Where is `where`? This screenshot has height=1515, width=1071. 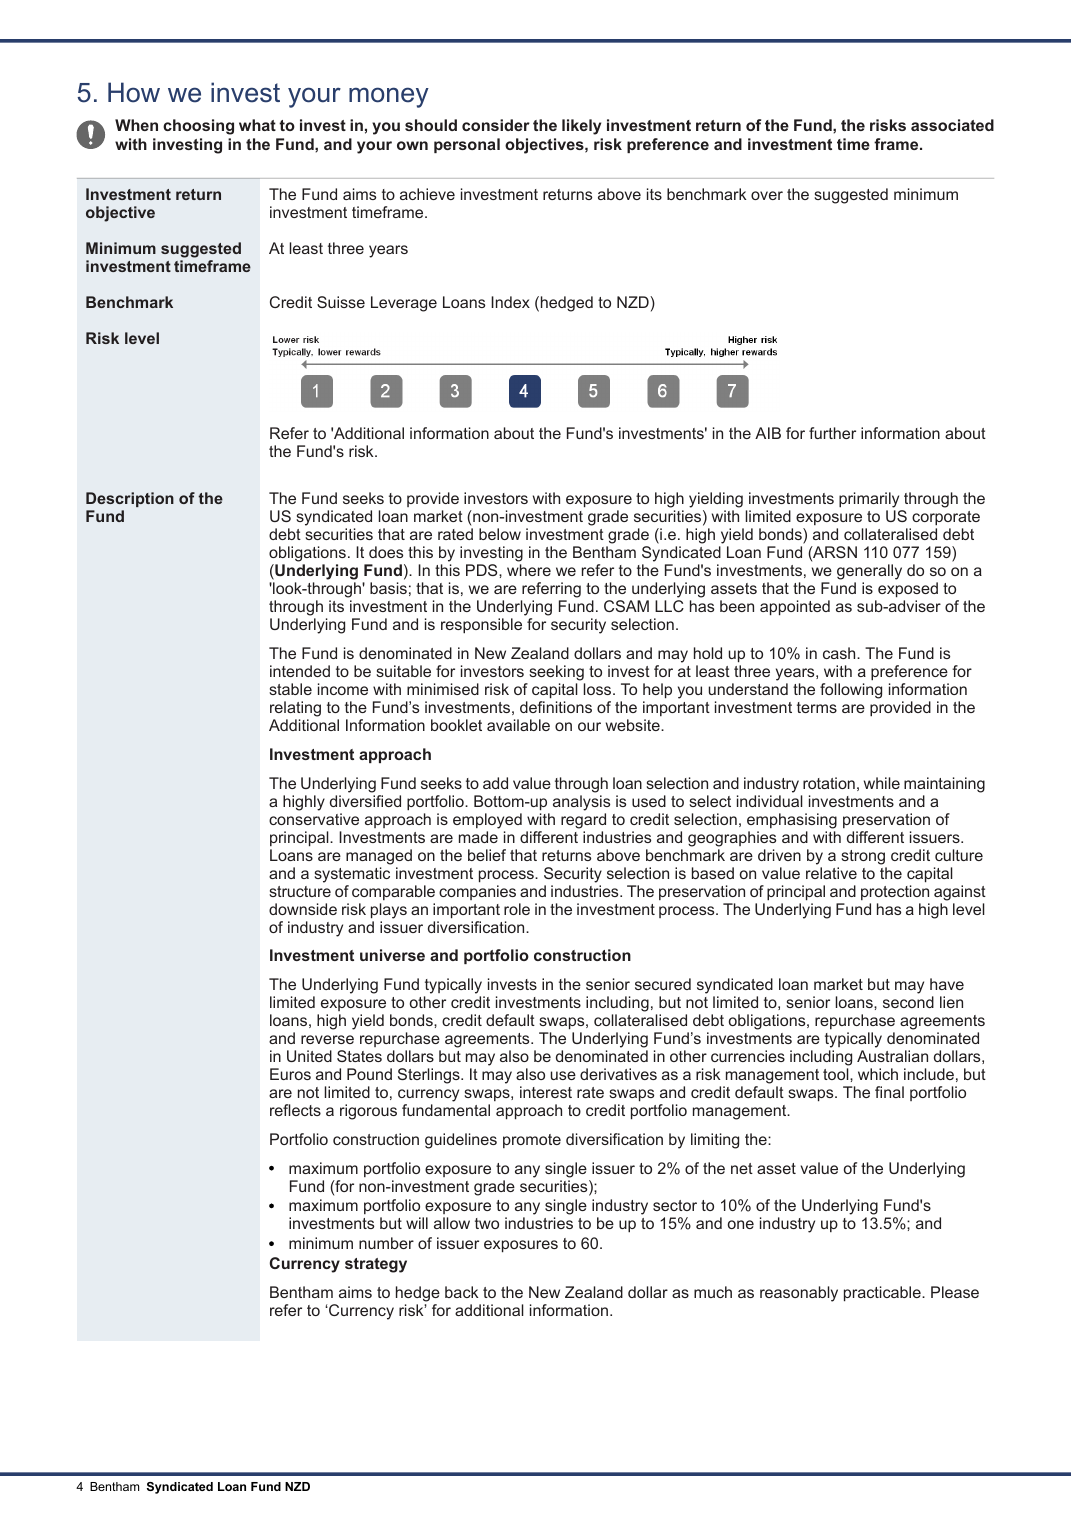
where is located at coordinates (529, 570).
